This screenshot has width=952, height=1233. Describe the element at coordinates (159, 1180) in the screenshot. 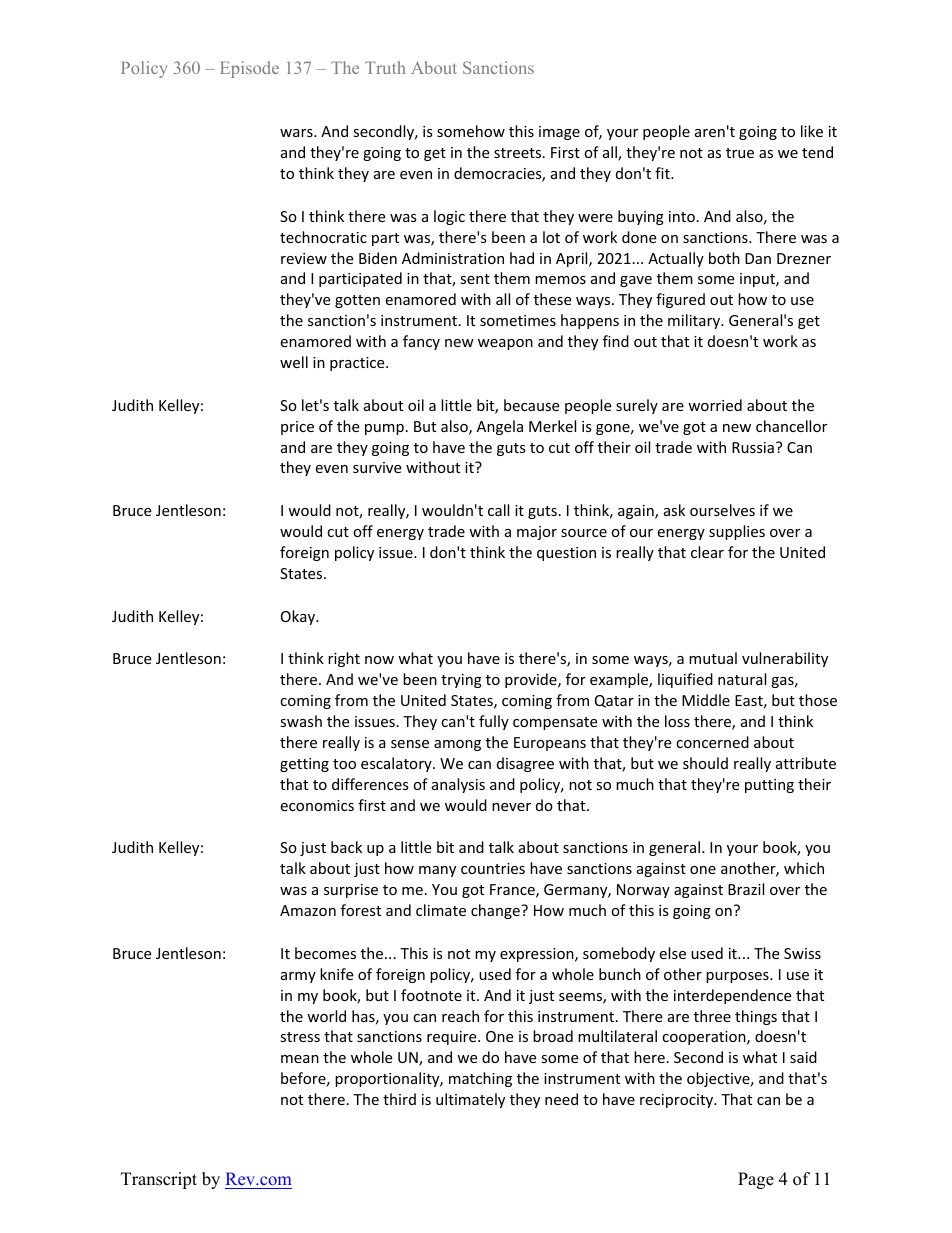

I see `Transcript` at that location.
